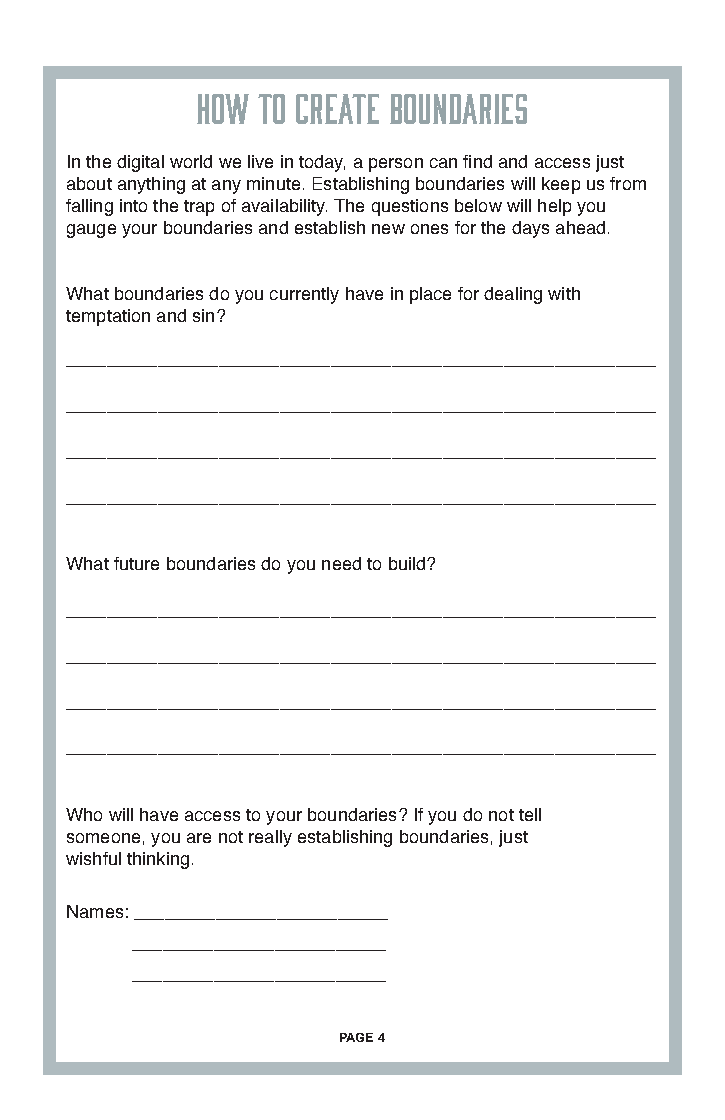  I want to click on digital, so click(140, 163).
